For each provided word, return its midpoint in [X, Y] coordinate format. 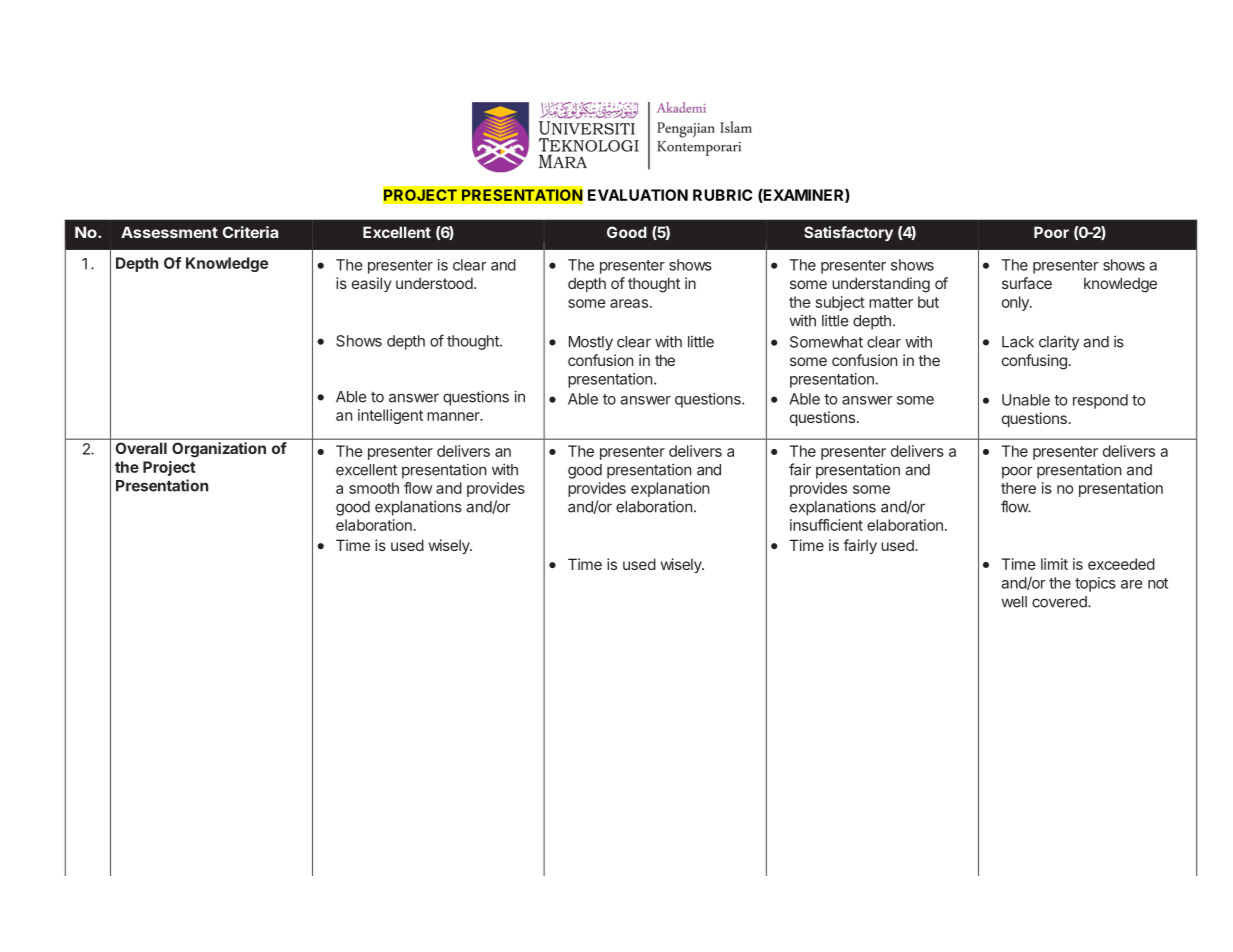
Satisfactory [848, 233]
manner [454, 416]
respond [1100, 401]
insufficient [826, 525]
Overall [141, 448]
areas [629, 303]
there [1018, 488]
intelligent [390, 416]
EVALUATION [638, 195]
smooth [374, 488]
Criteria [250, 232]
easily [371, 284]
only [1016, 303]
